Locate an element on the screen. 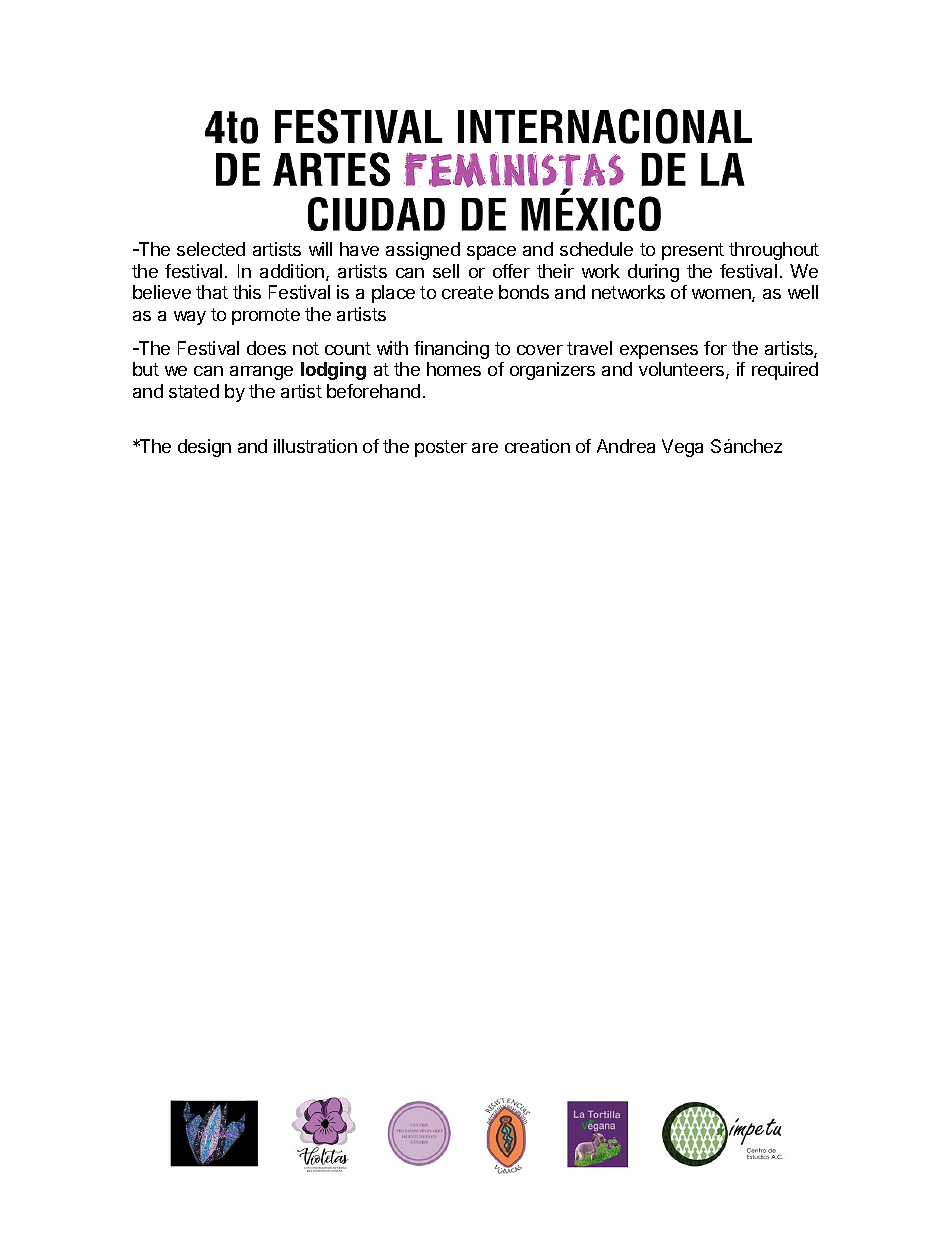 The height and width of the screenshot is (1233, 952). present is located at coordinates (693, 251).
